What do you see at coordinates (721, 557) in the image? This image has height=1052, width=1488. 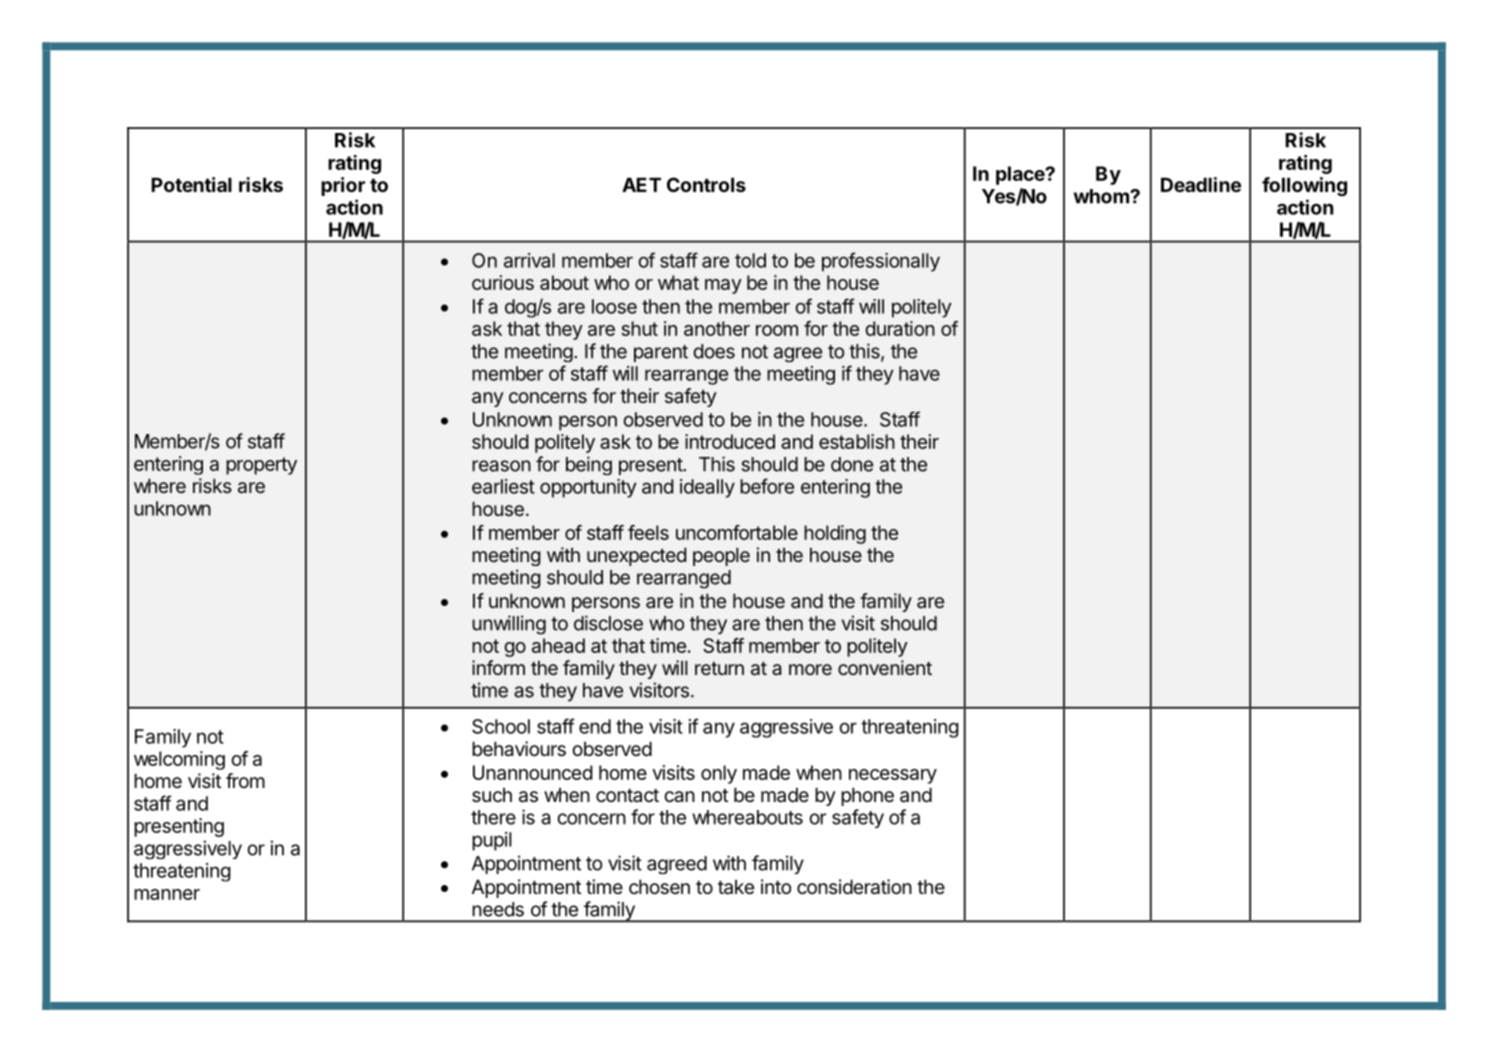 I see `people` at bounding box center [721, 557].
